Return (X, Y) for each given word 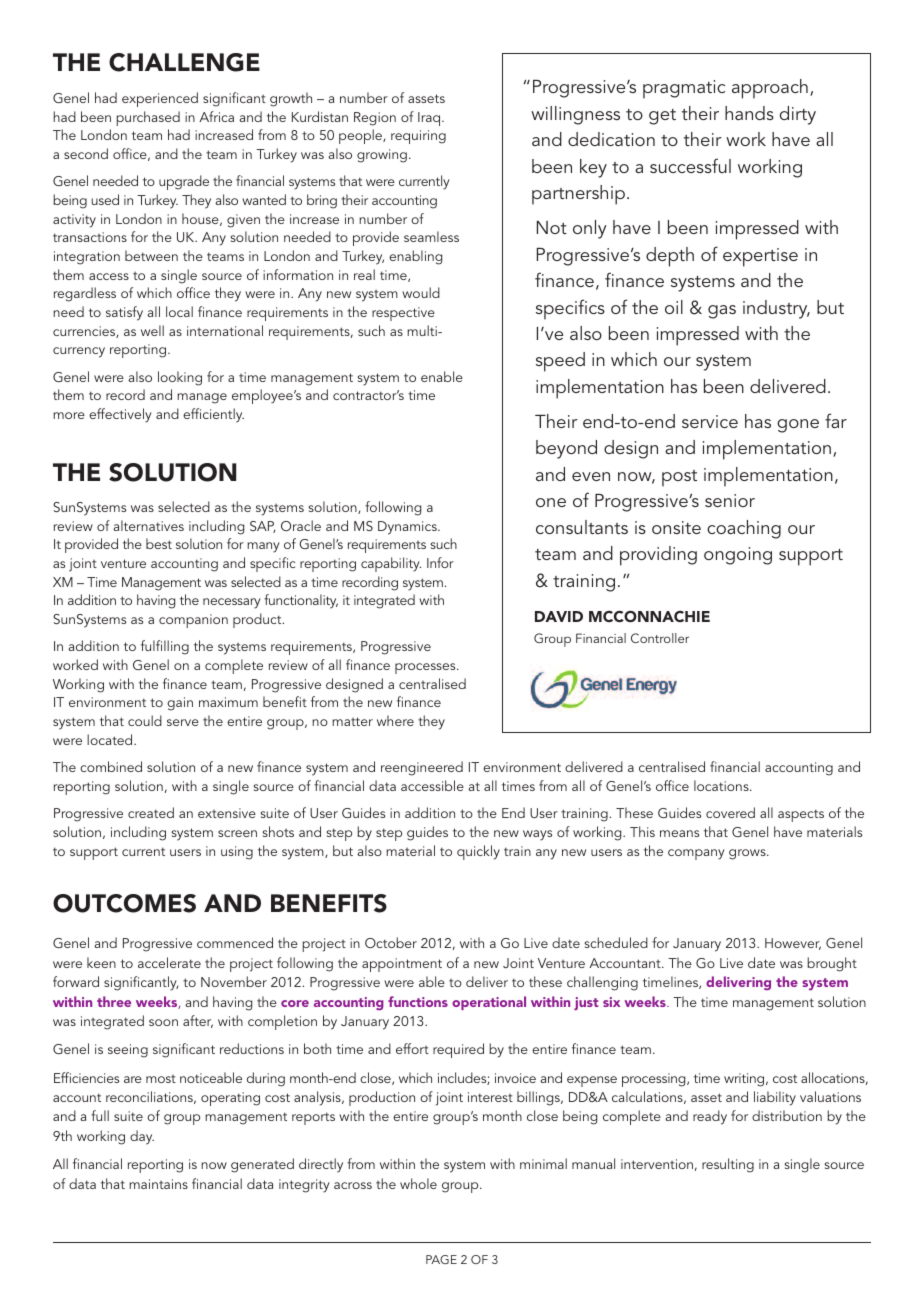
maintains (158, 1184)
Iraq (430, 119)
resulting (728, 1165)
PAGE (441, 1259)
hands (749, 113)
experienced (160, 99)
